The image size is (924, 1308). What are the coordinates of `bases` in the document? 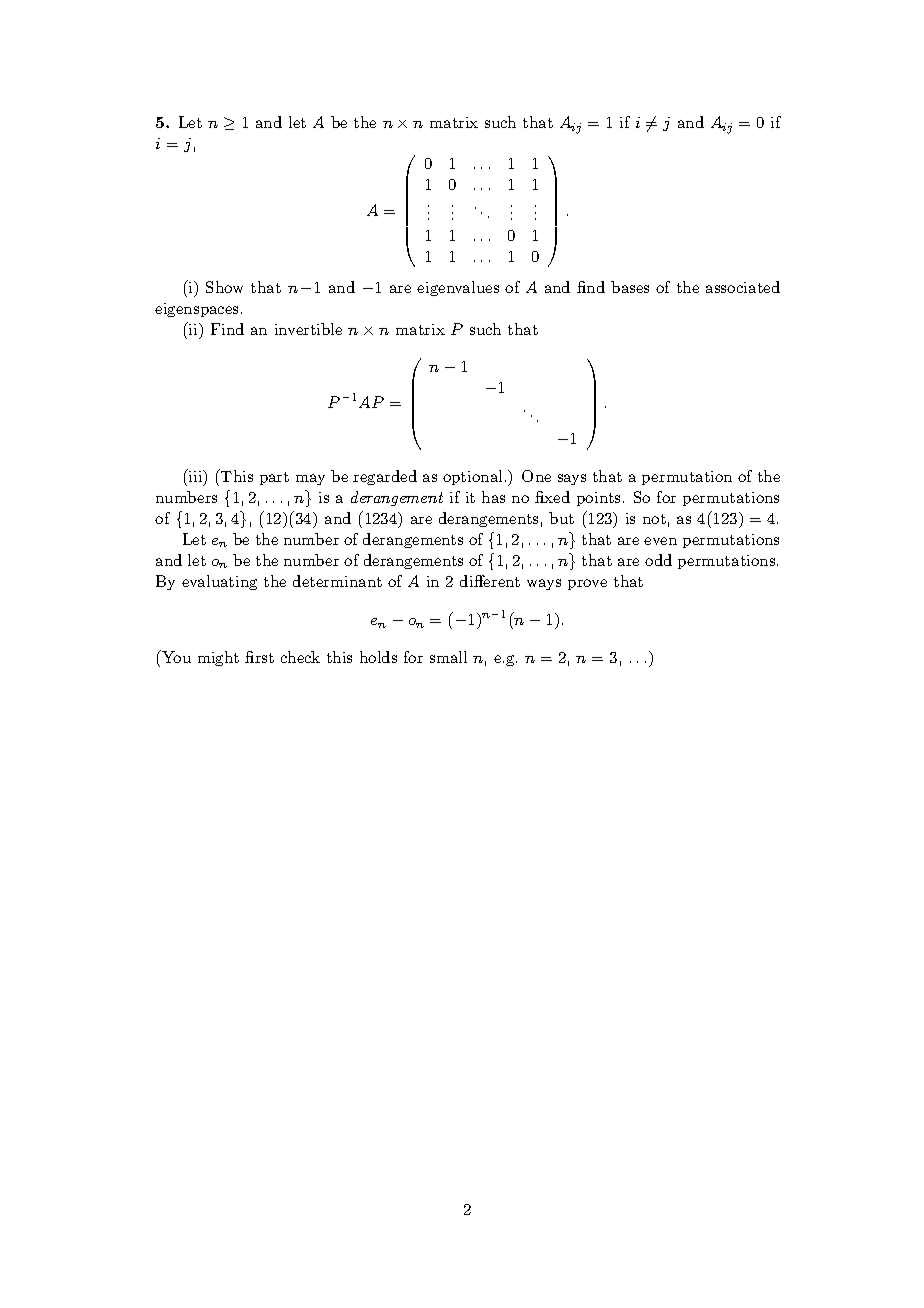 It's located at (630, 287).
